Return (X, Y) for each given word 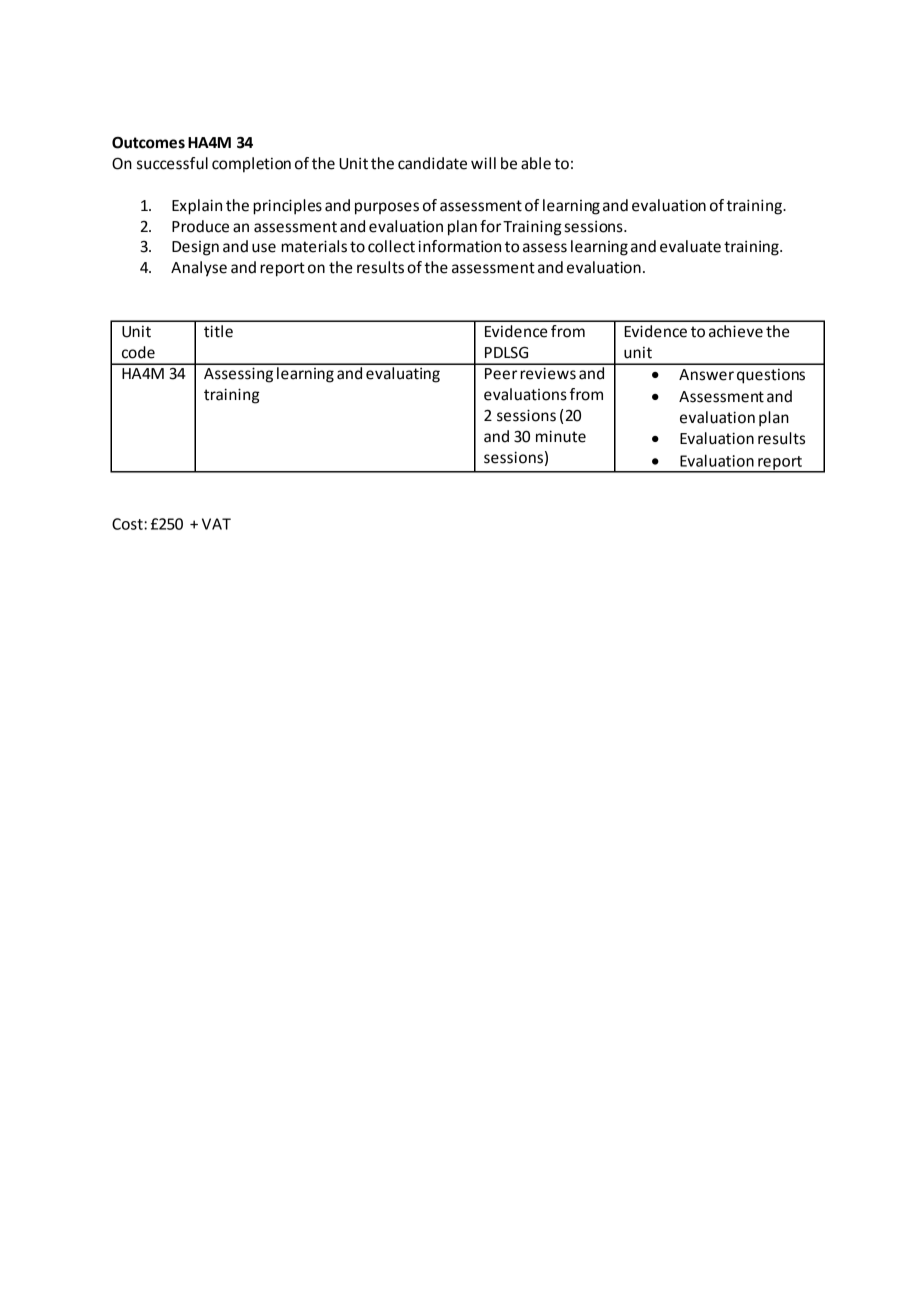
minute (561, 436)
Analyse (199, 269)
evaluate (690, 246)
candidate (432, 163)
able (536, 163)
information (459, 246)
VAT (216, 524)
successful (172, 163)
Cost (128, 524)
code (138, 352)
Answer (706, 375)
